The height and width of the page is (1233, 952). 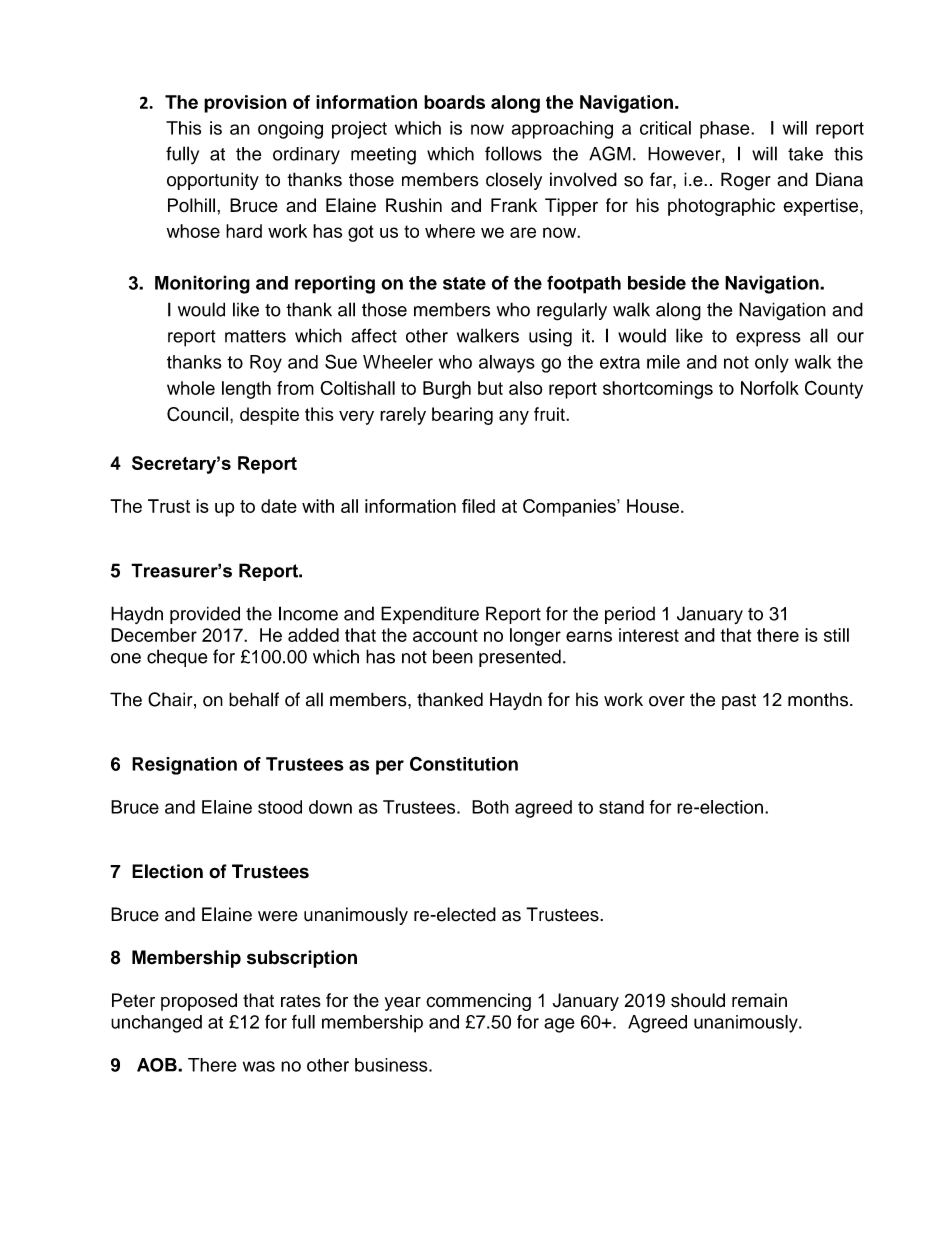 What do you see at coordinates (245, 104) in the page?
I see `provision` at bounding box center [245, 104].
